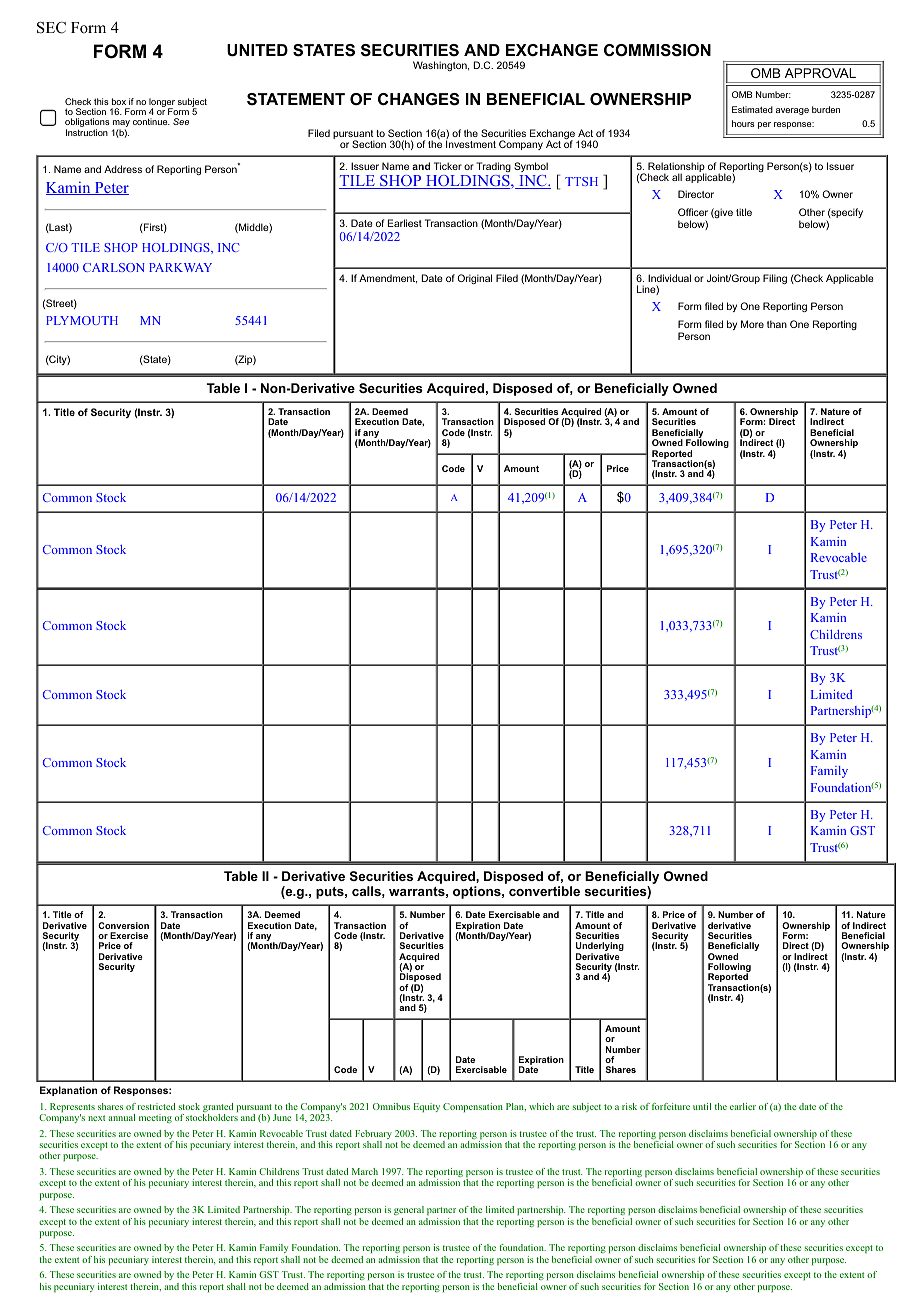 This page has width=924, height=1308. Describe the element at coordinates (82, 320) in the page. I see `PLYMOUTH` at that location.
